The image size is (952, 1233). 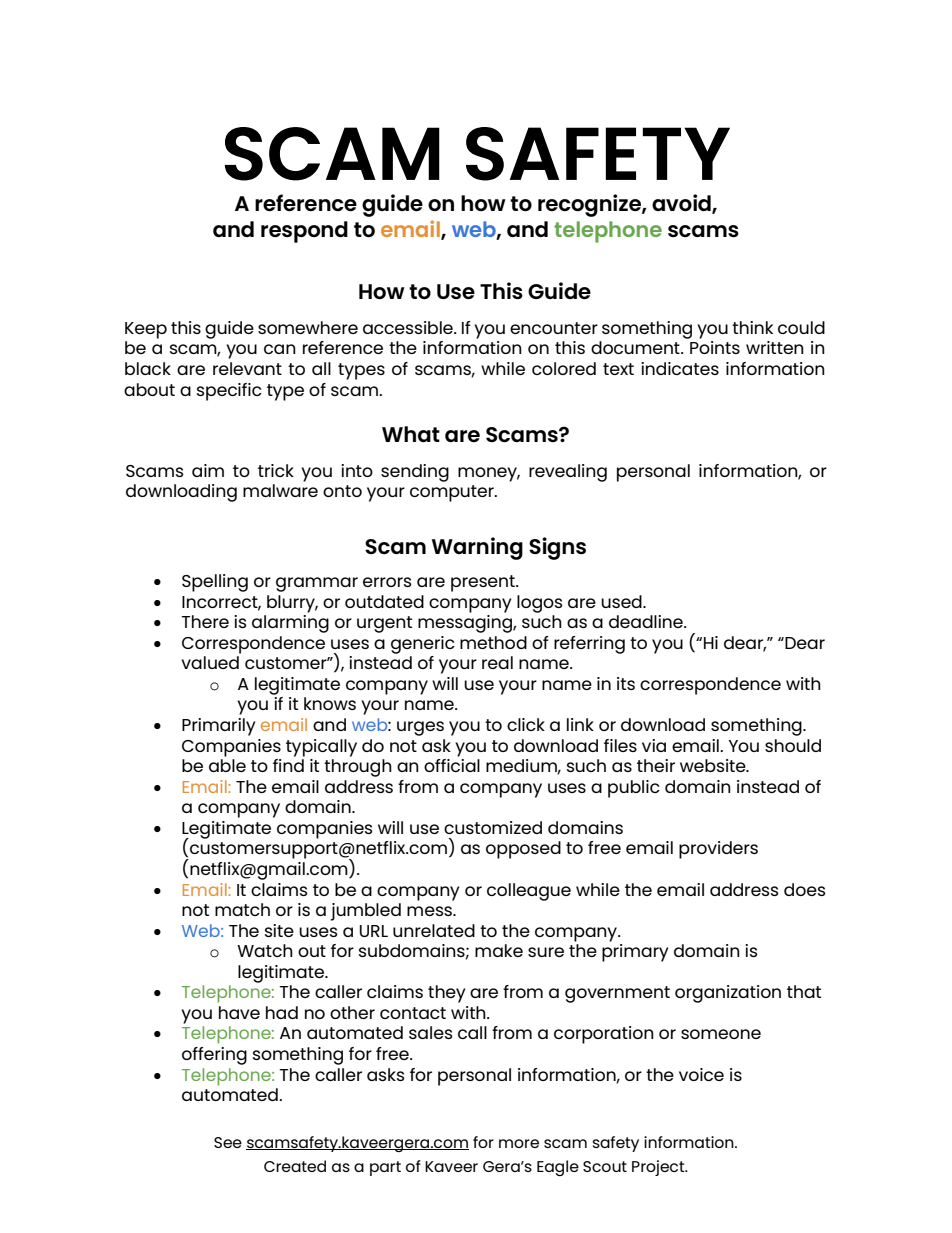 I want to click on recognize, so click(x=590, y=205).
